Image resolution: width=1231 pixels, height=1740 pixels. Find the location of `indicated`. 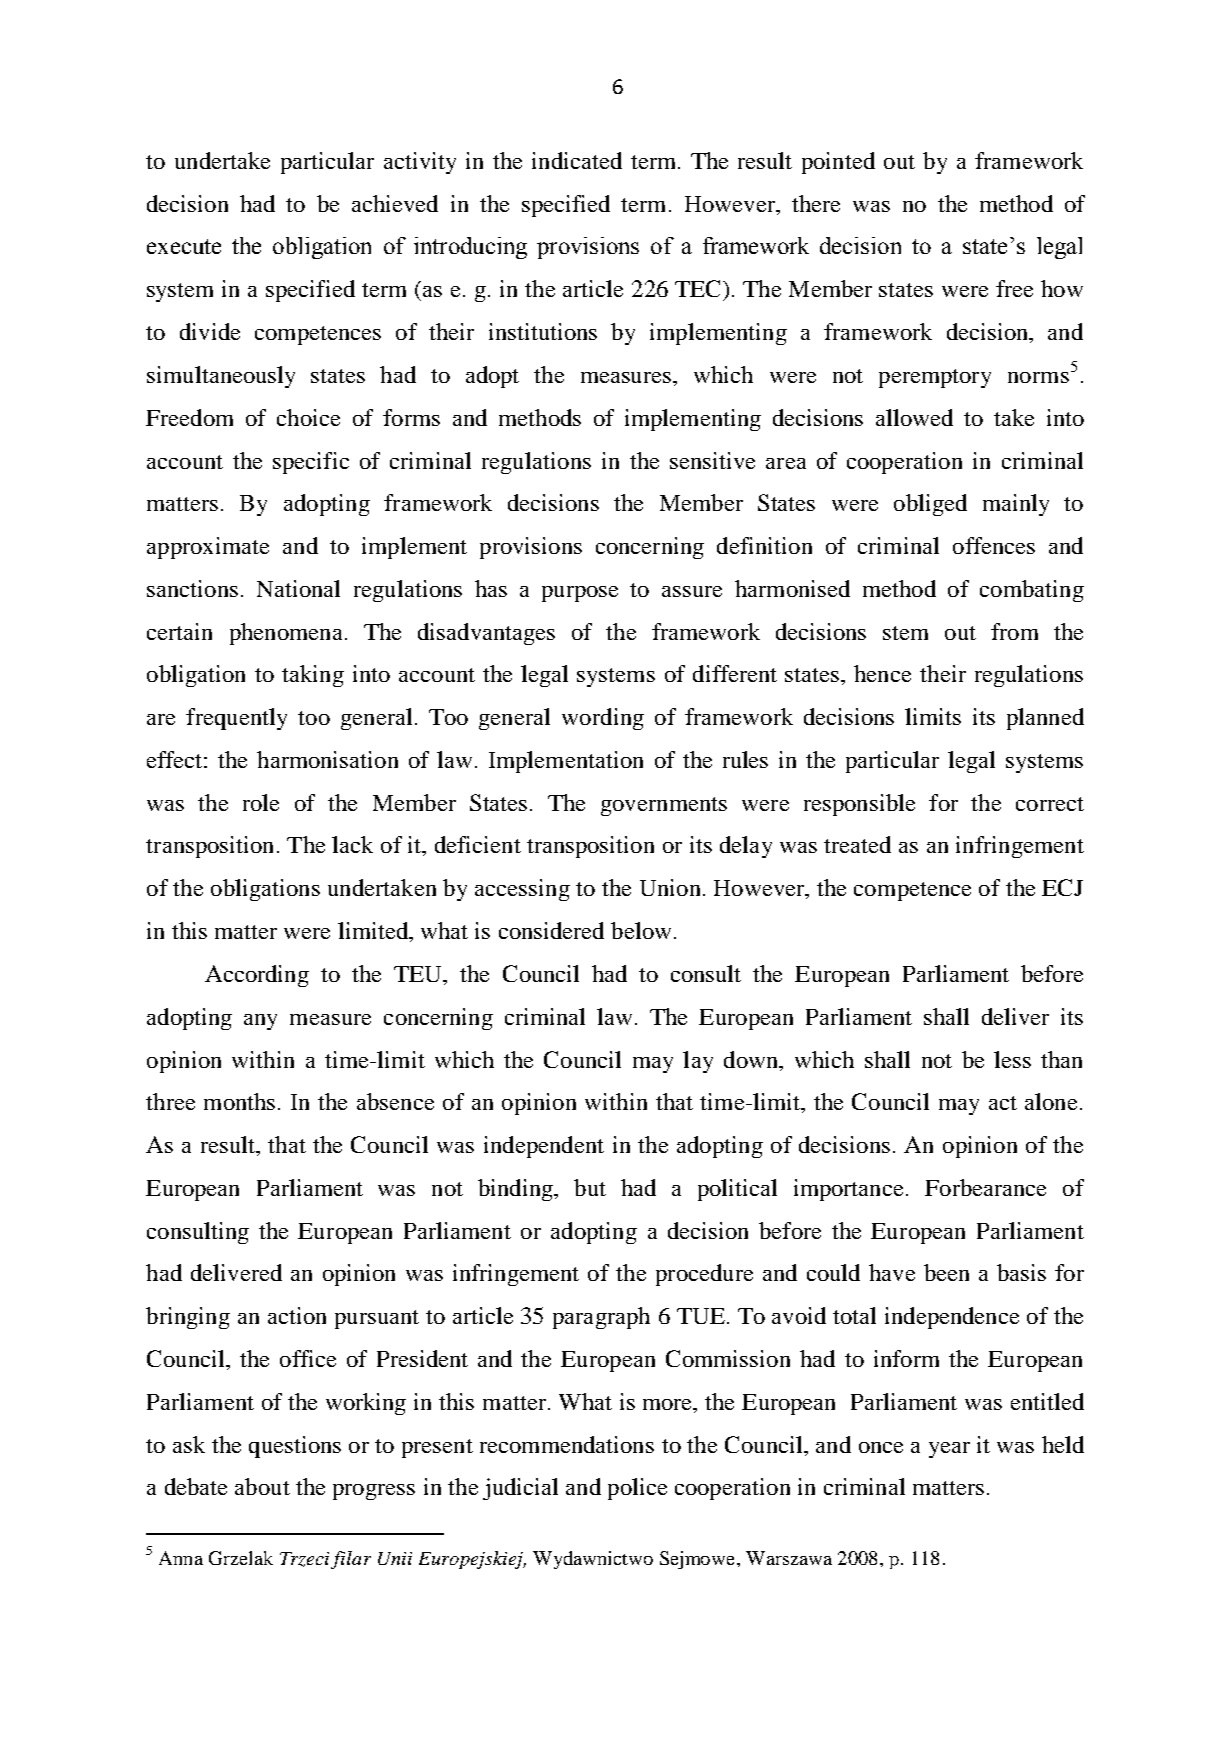

indicated is located at coordinates (577, 160).
